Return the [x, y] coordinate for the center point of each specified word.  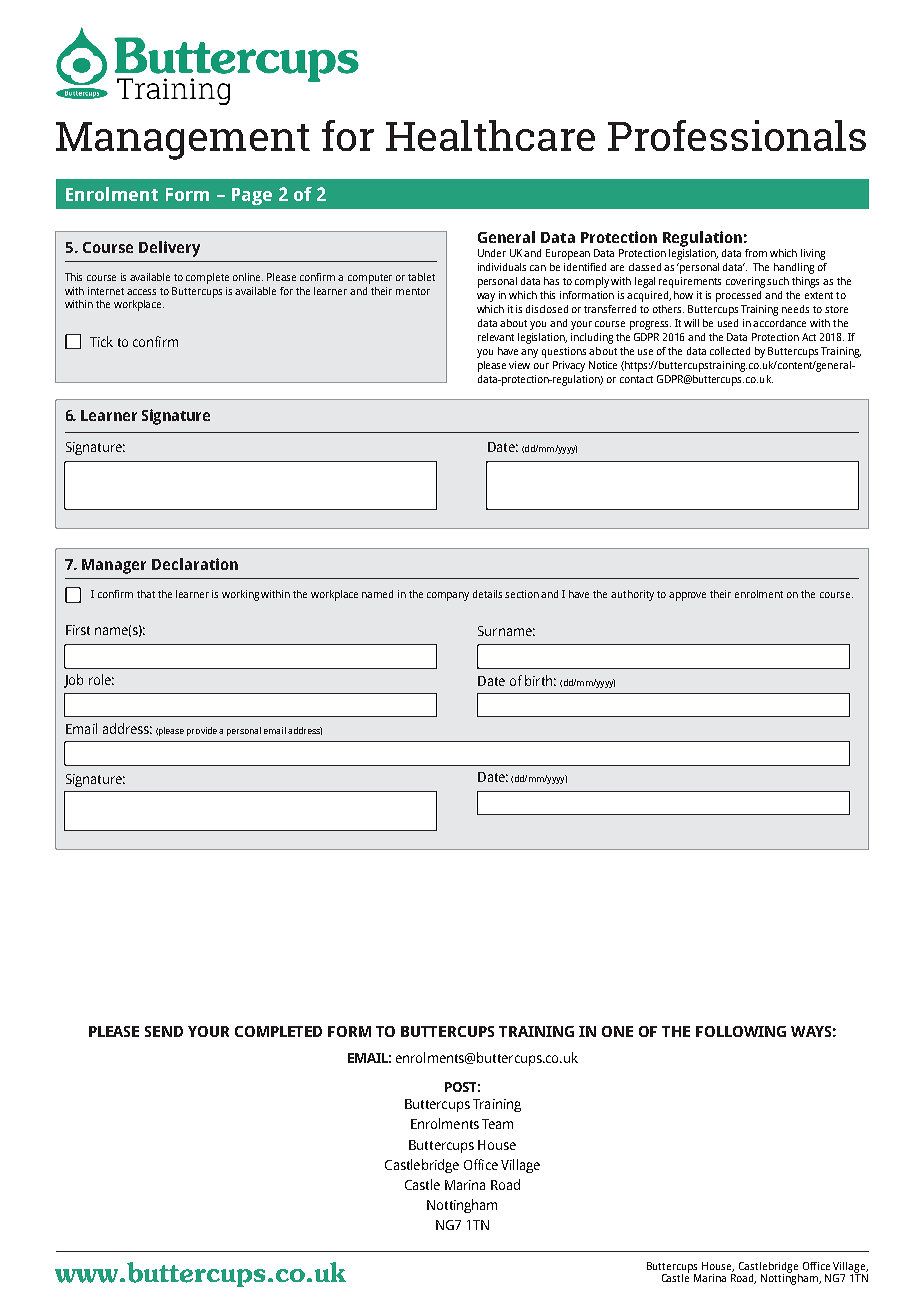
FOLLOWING [741, 1031]
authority [632, 595]
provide [202, 731]
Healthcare [490, 135]
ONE [617, 1031]
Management [183, 141]
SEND [164, 1031]
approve [687, 596]
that [146, 594]
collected [730, 351]
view [519, 365]
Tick [101, 341]
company [448, 596]
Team [497, 1124]
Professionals [737, 135]
